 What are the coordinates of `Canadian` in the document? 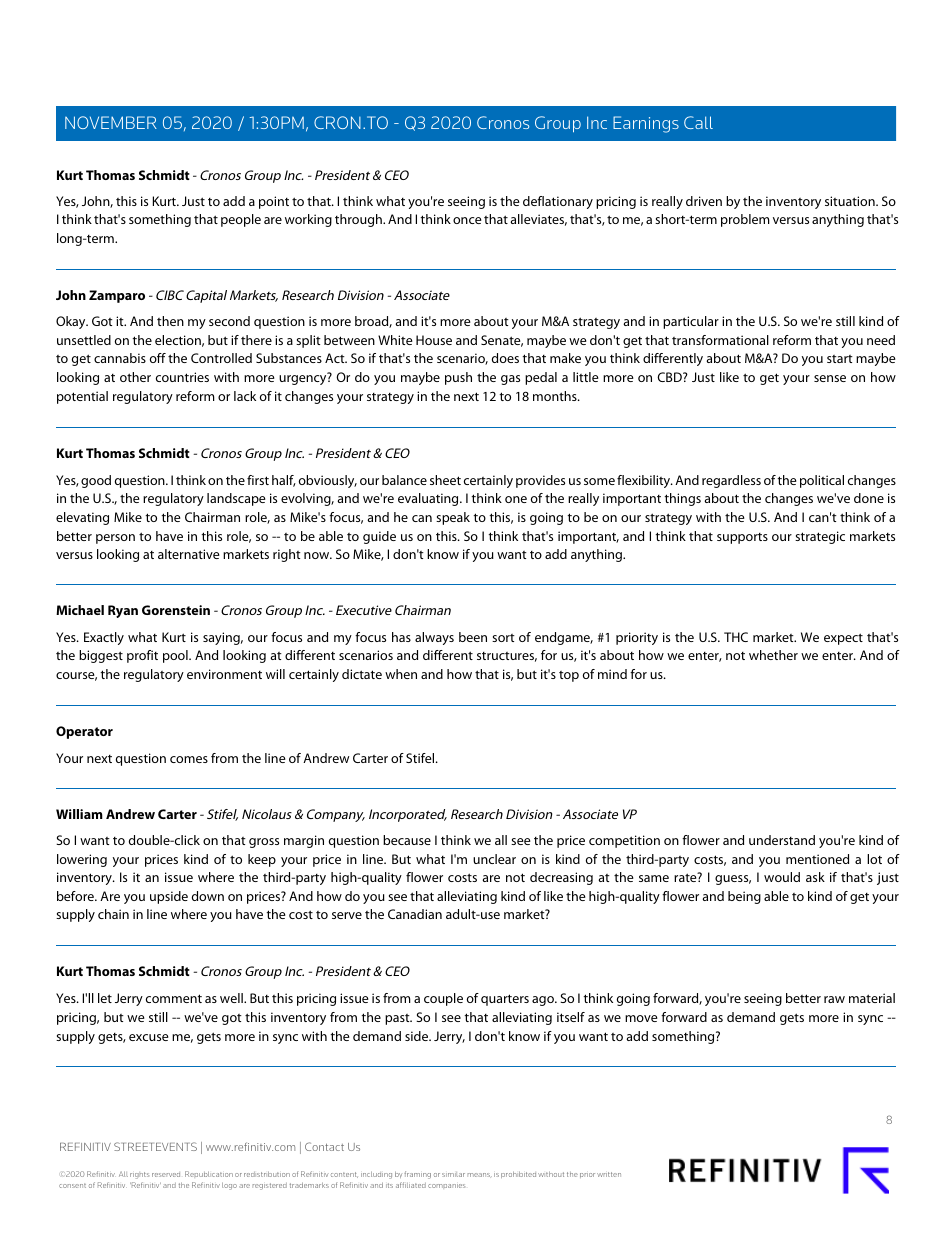 It's located at (415, 914).
